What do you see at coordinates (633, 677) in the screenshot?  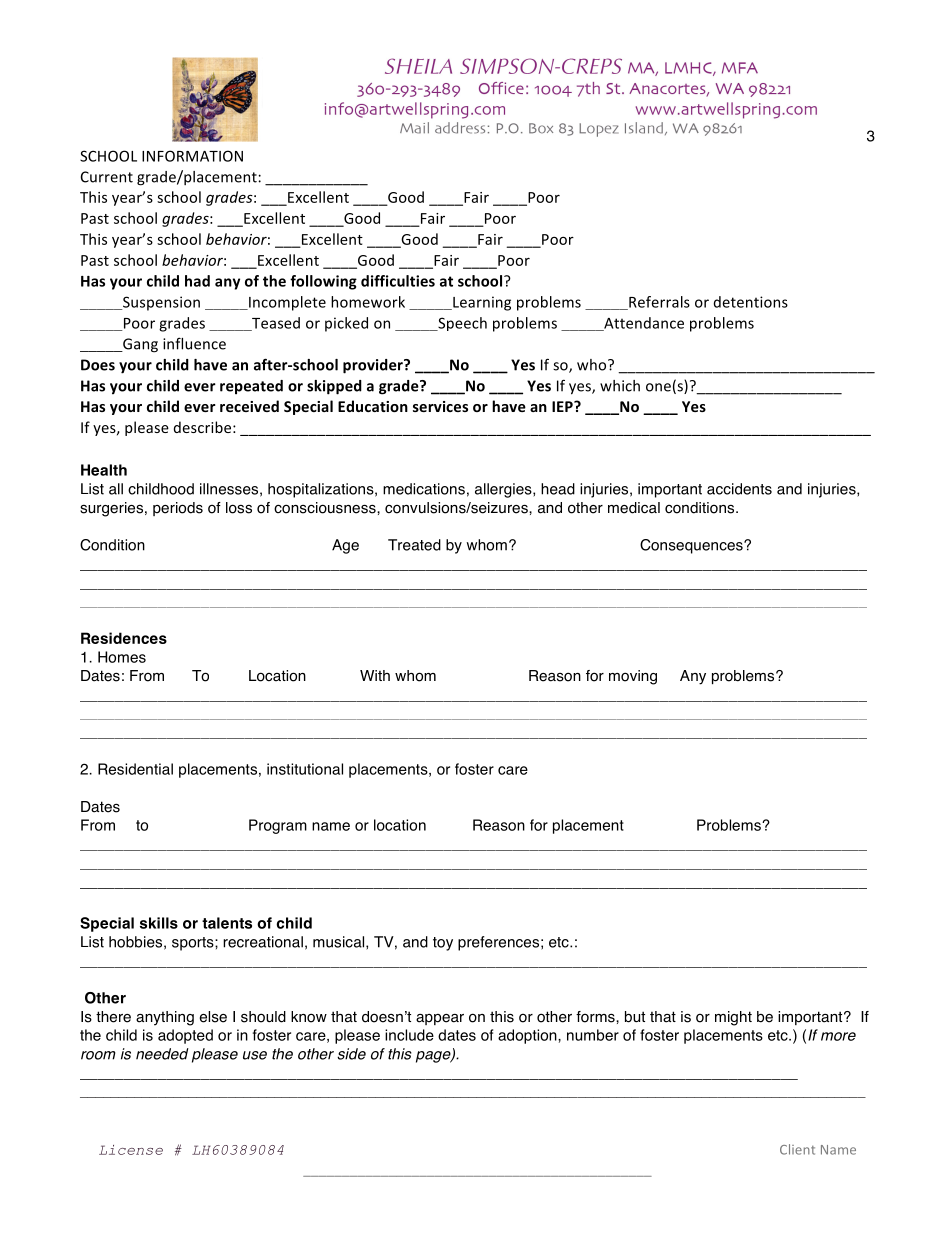 I see `moving` at bounding box center [633, 677].
